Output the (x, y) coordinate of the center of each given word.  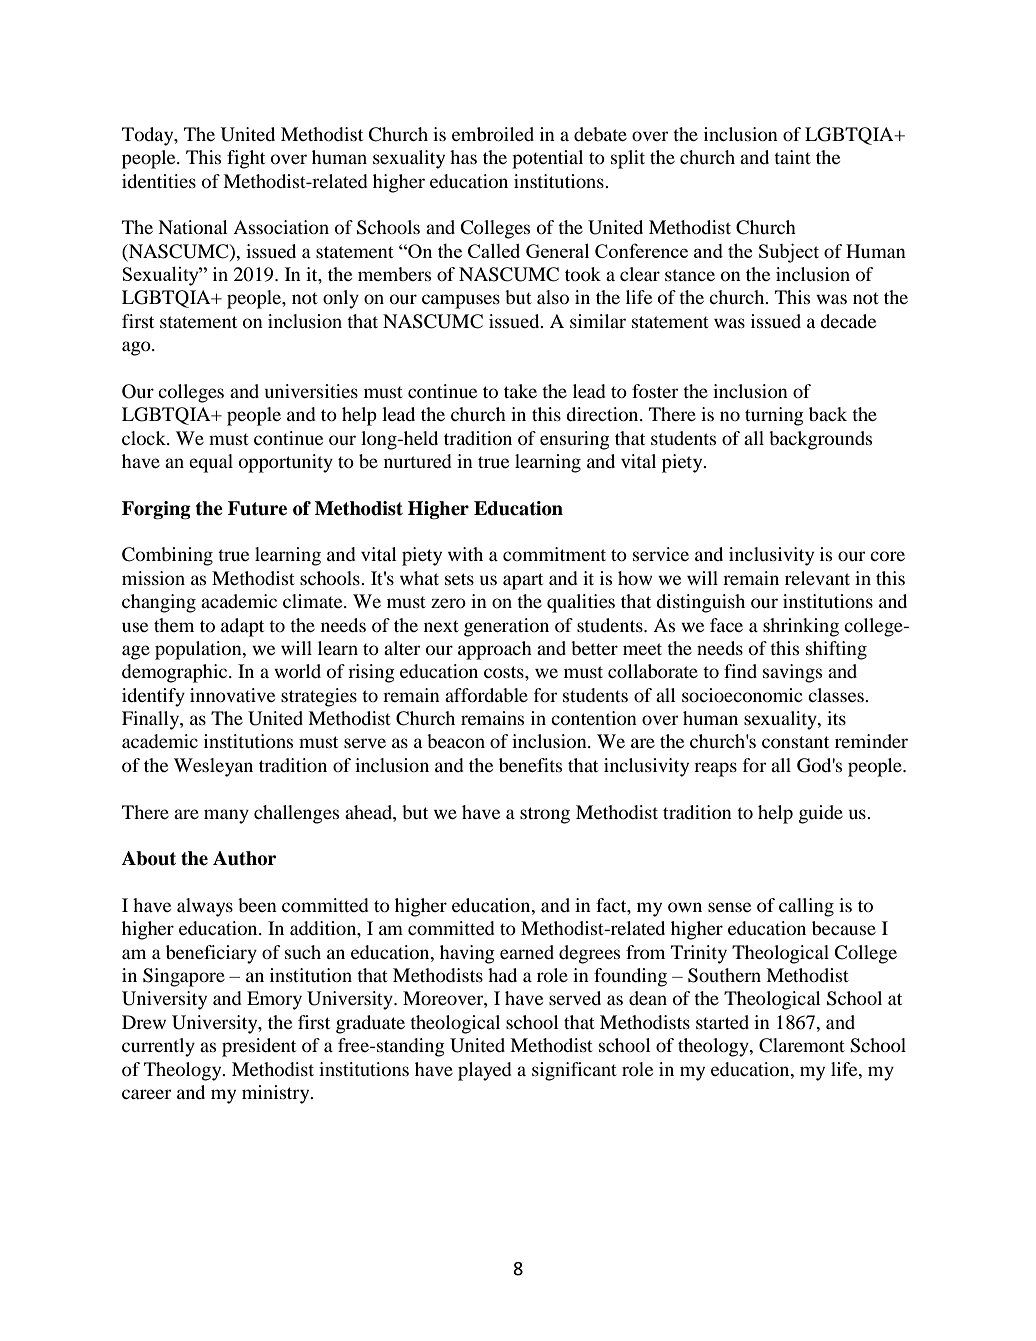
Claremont (802, 1045)
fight (246, 159)
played (485, 1071)
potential (547, 159)
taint (792, 157)
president (259, 1047)
